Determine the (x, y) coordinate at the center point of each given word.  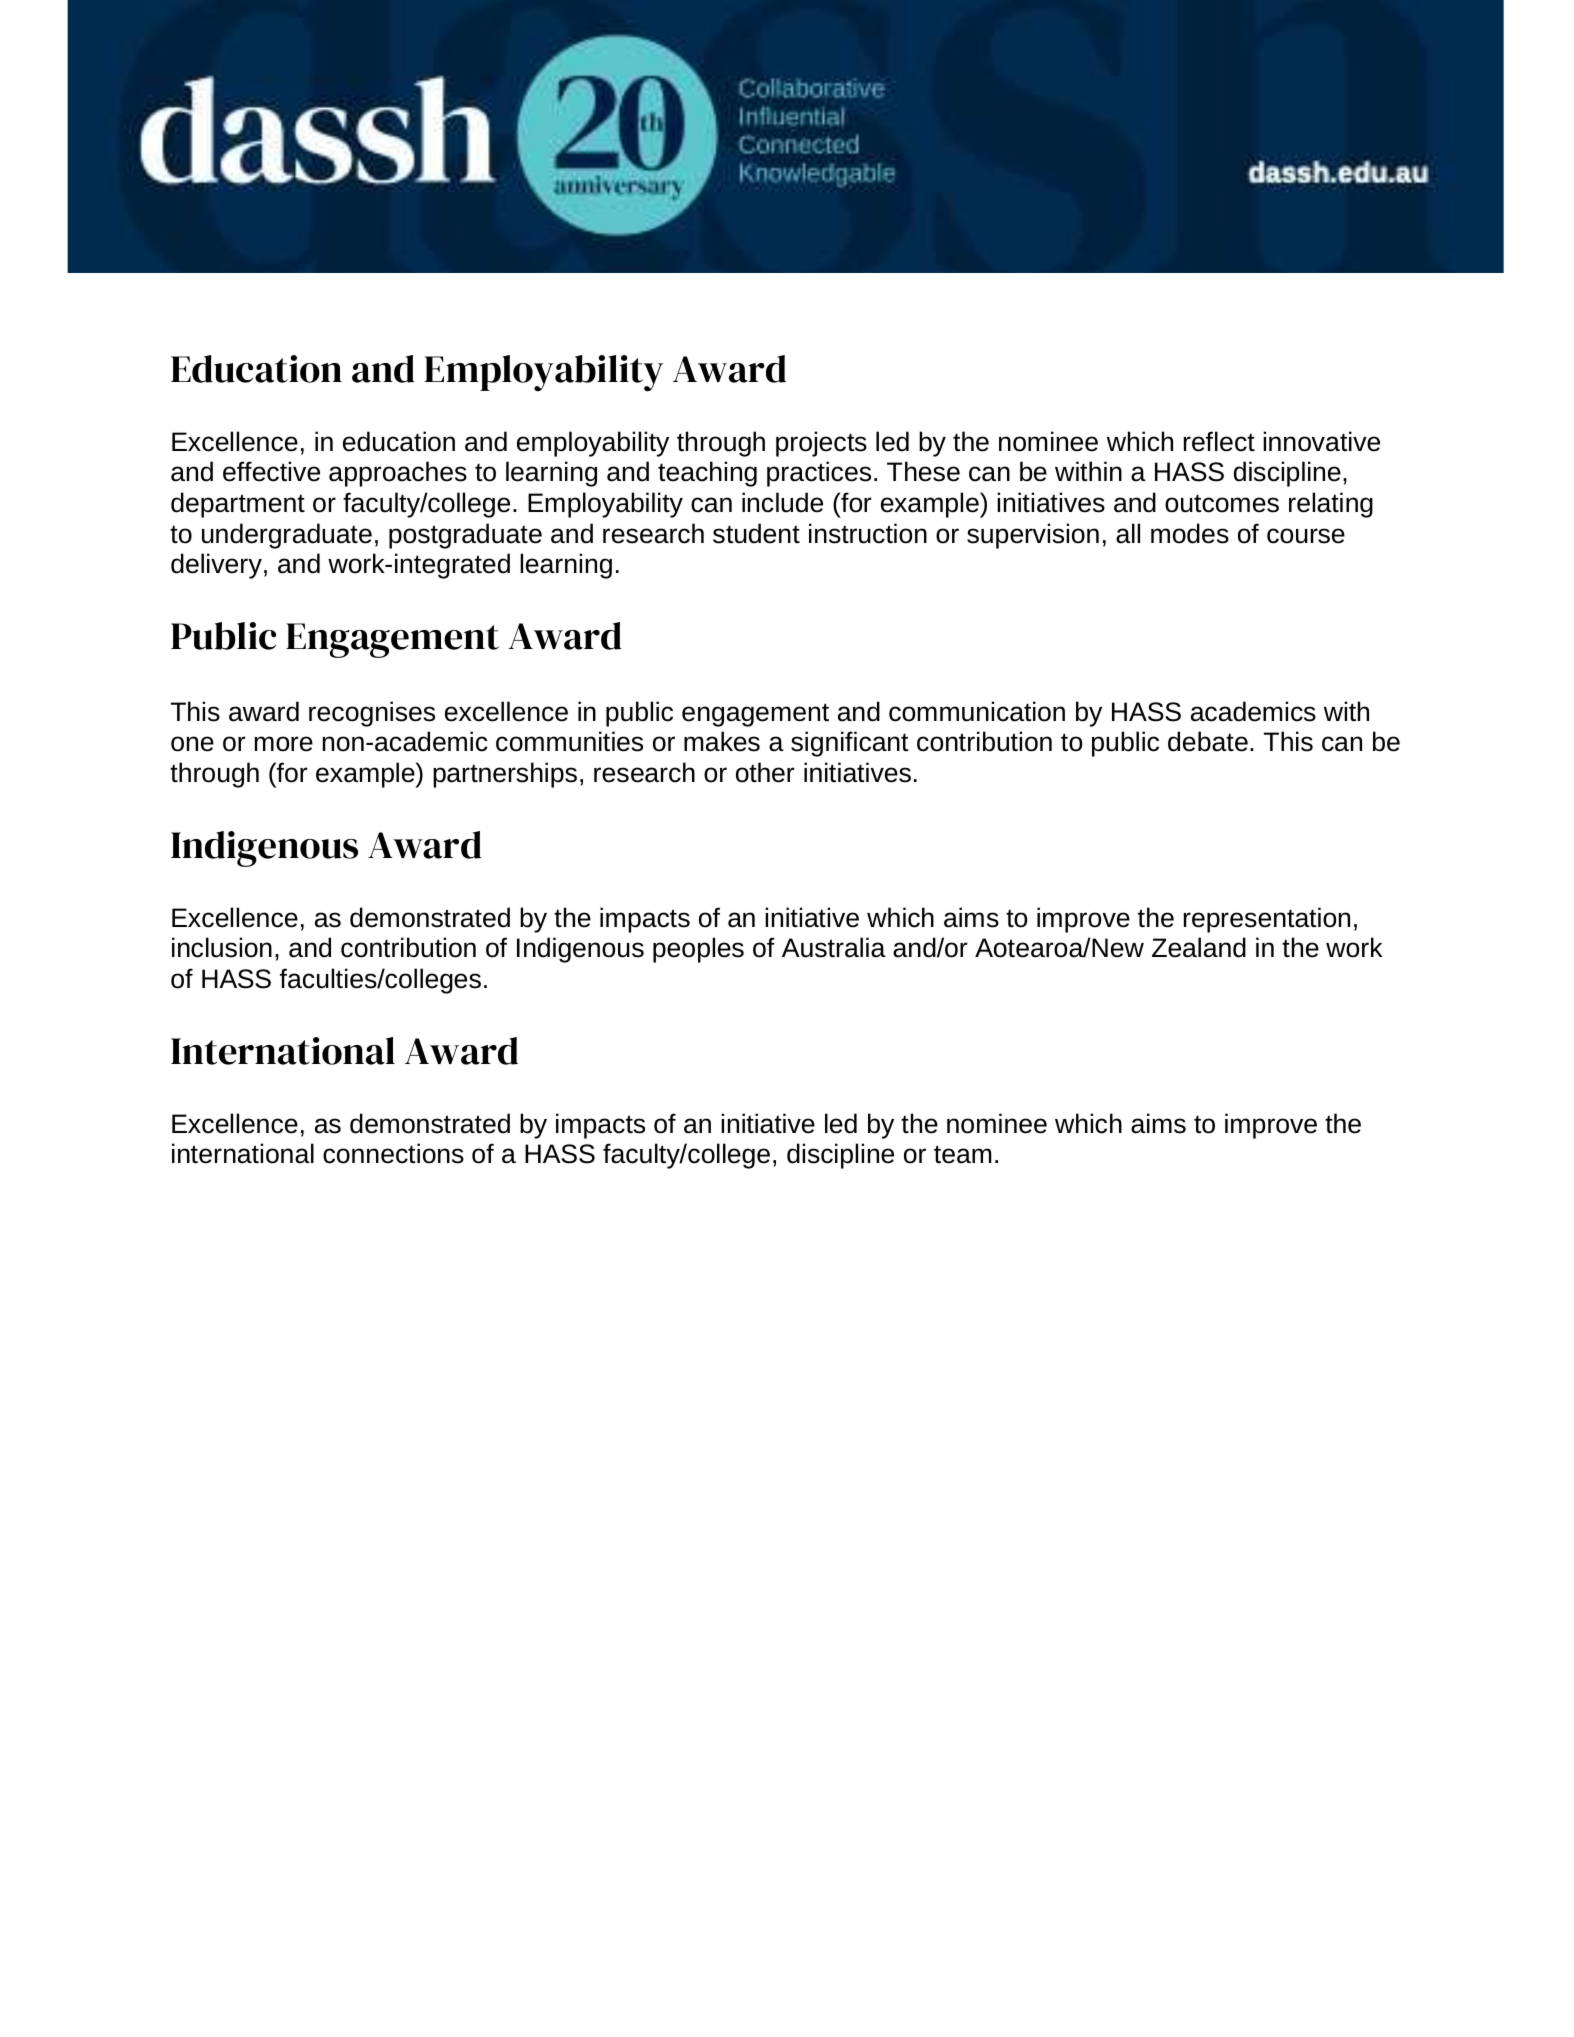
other (765, 772)
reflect (1219, 441)
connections (393, 1153)
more (283, 744)
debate (1208, 741)
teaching (707, 474)
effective (271, 471)
